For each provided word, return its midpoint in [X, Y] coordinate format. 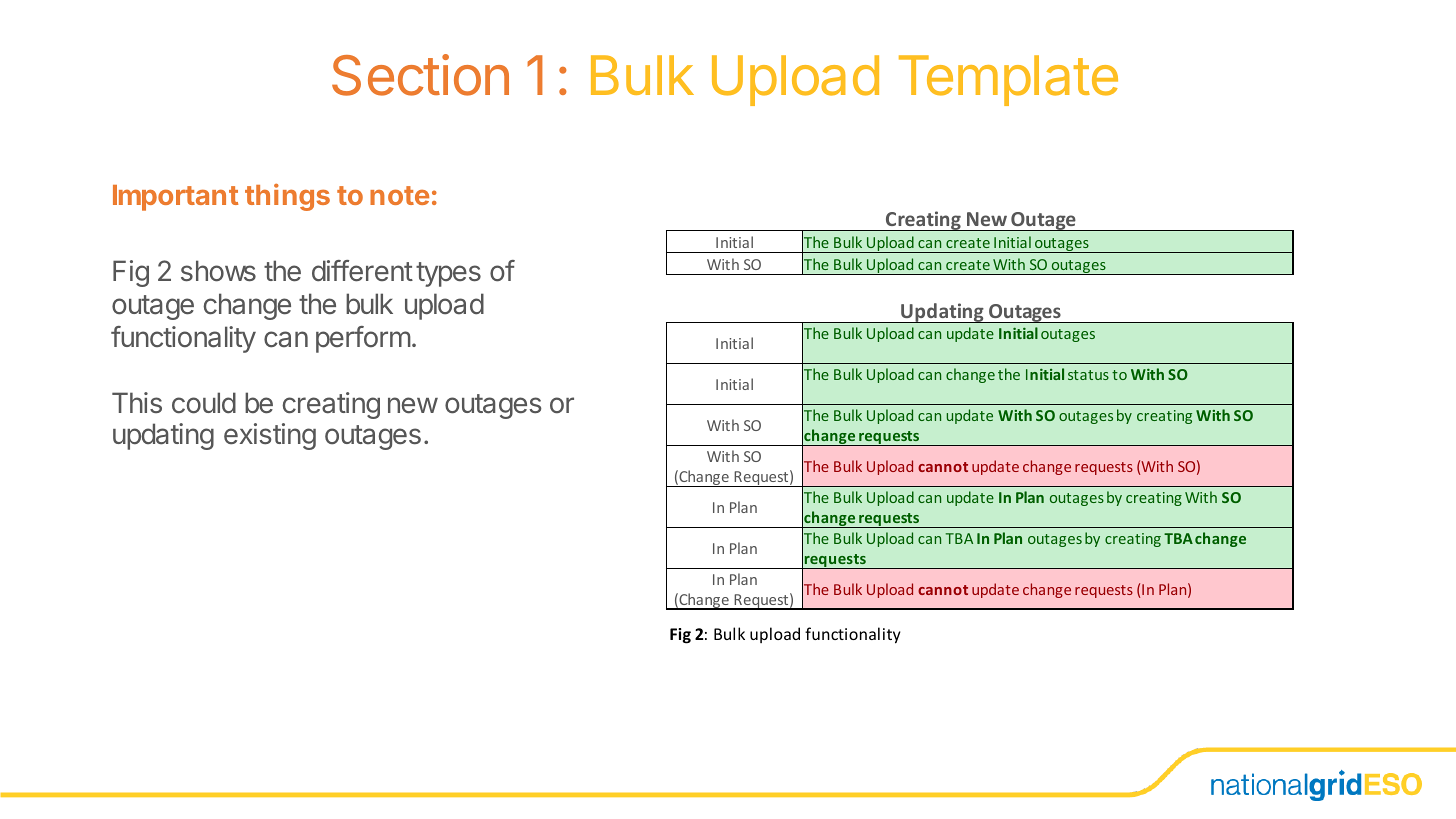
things [287, 197]
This [137, 402]
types [448, 274]
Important [175, 198]
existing [270, 436]
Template [1008, 80]
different [362, 271]
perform [363, 339]
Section [420, 75]
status [1088, 375]
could [204, 403]
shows [218, 271]
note [399, 195]
